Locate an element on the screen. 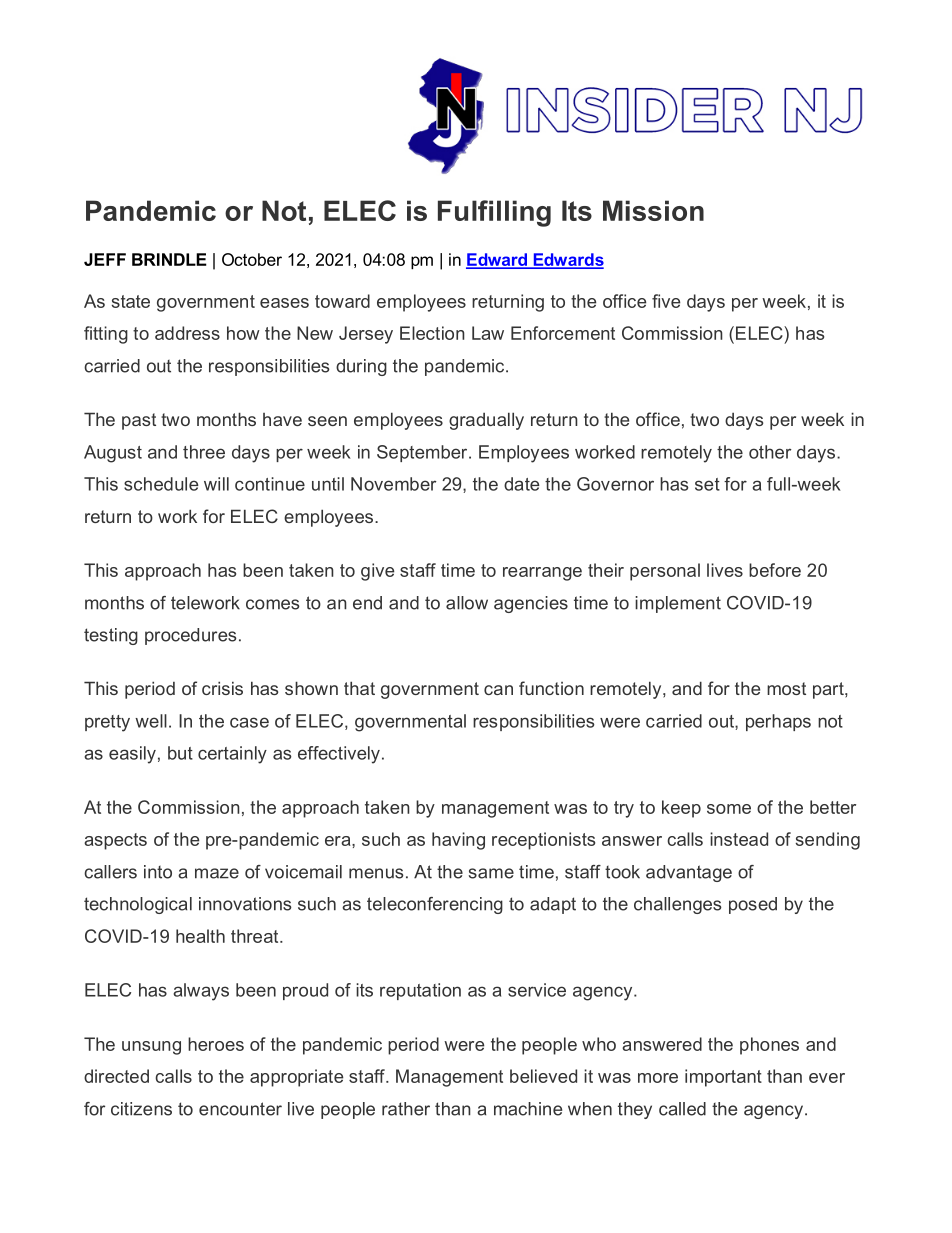  will is located at coordinates (216, 484).
